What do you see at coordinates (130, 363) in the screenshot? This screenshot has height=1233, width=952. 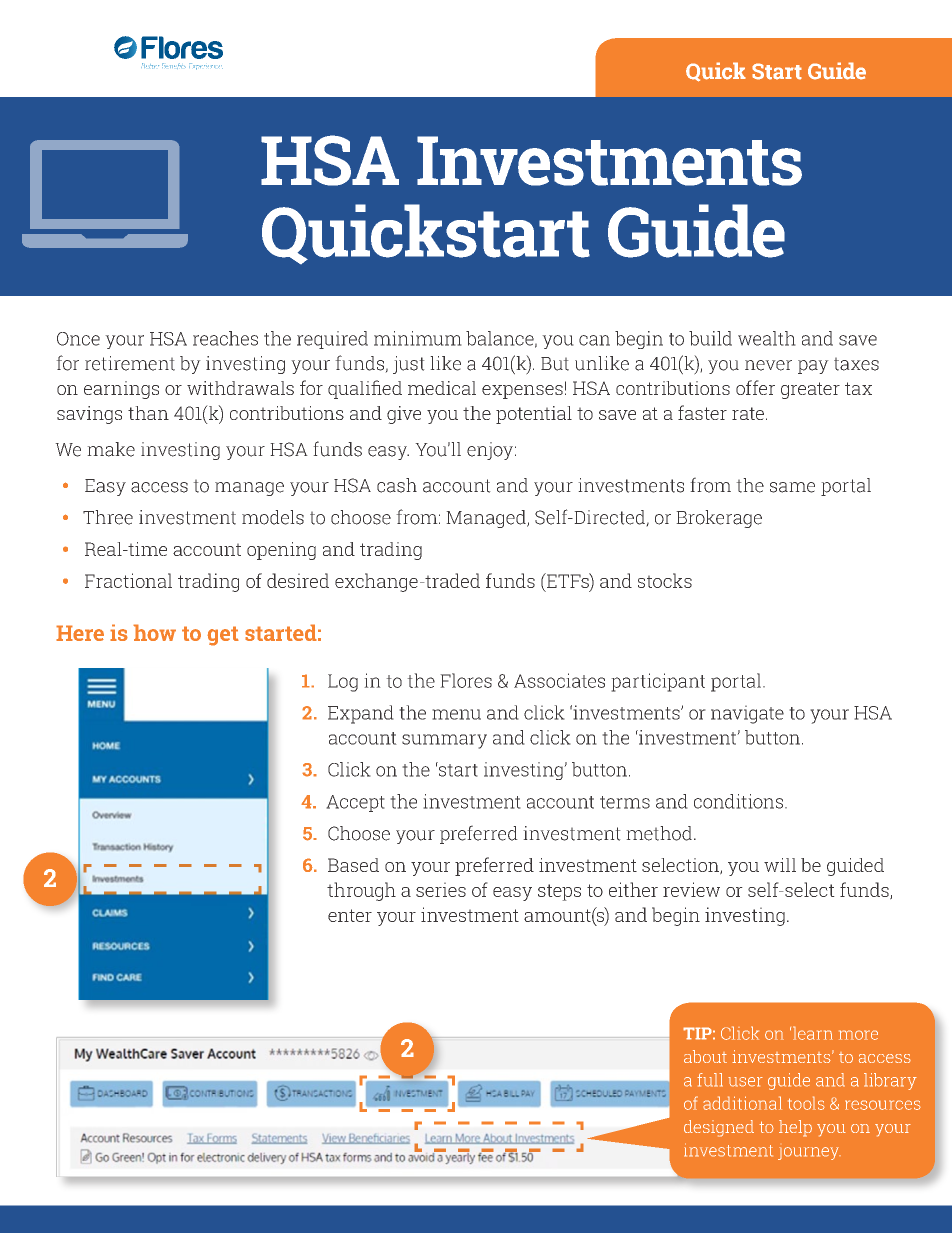 I see `retirement` at bounding box center [130, 363].
